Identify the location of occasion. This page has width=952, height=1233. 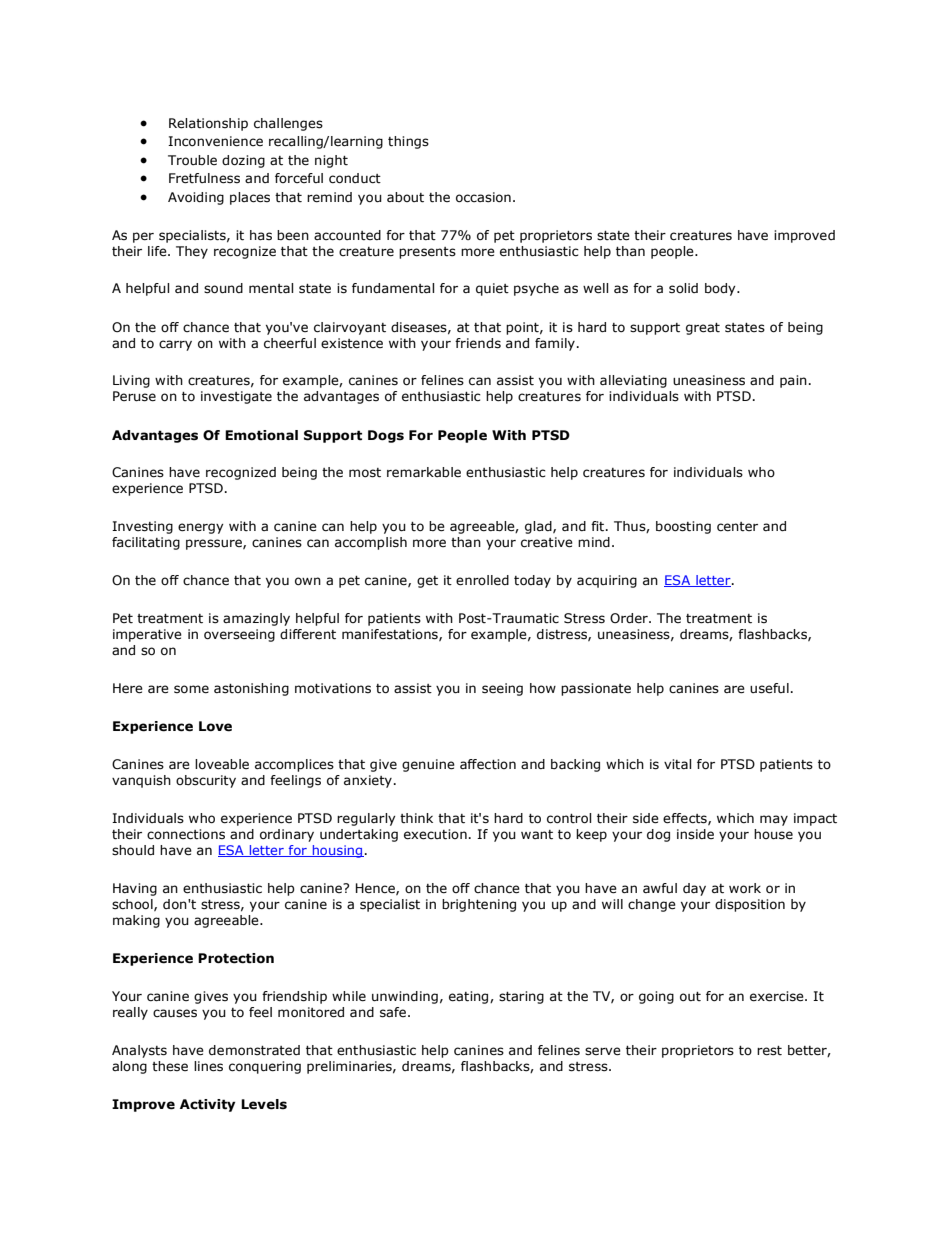
(483, 197).
